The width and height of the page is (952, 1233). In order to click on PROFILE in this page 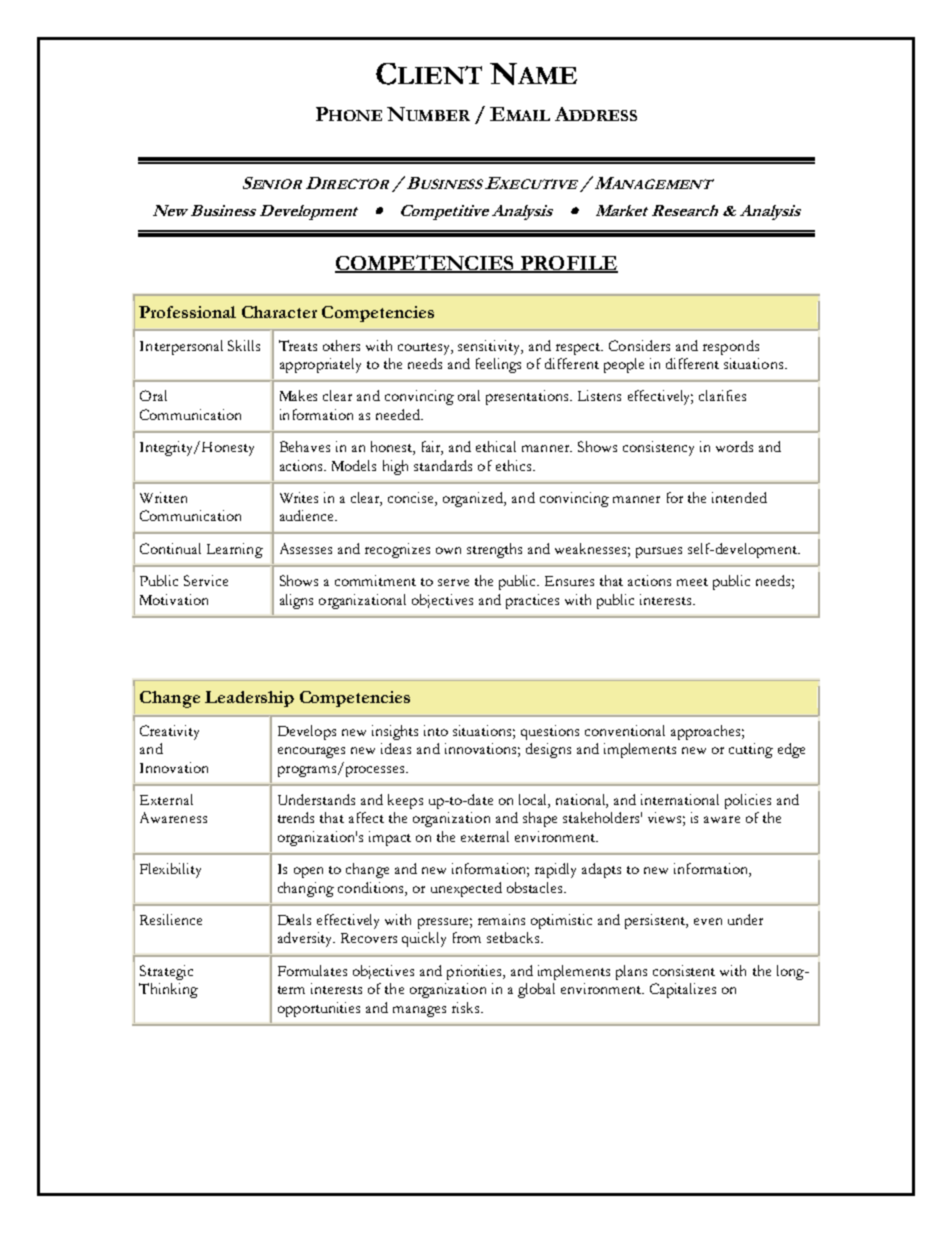, I will do `click(568, 264)`.
